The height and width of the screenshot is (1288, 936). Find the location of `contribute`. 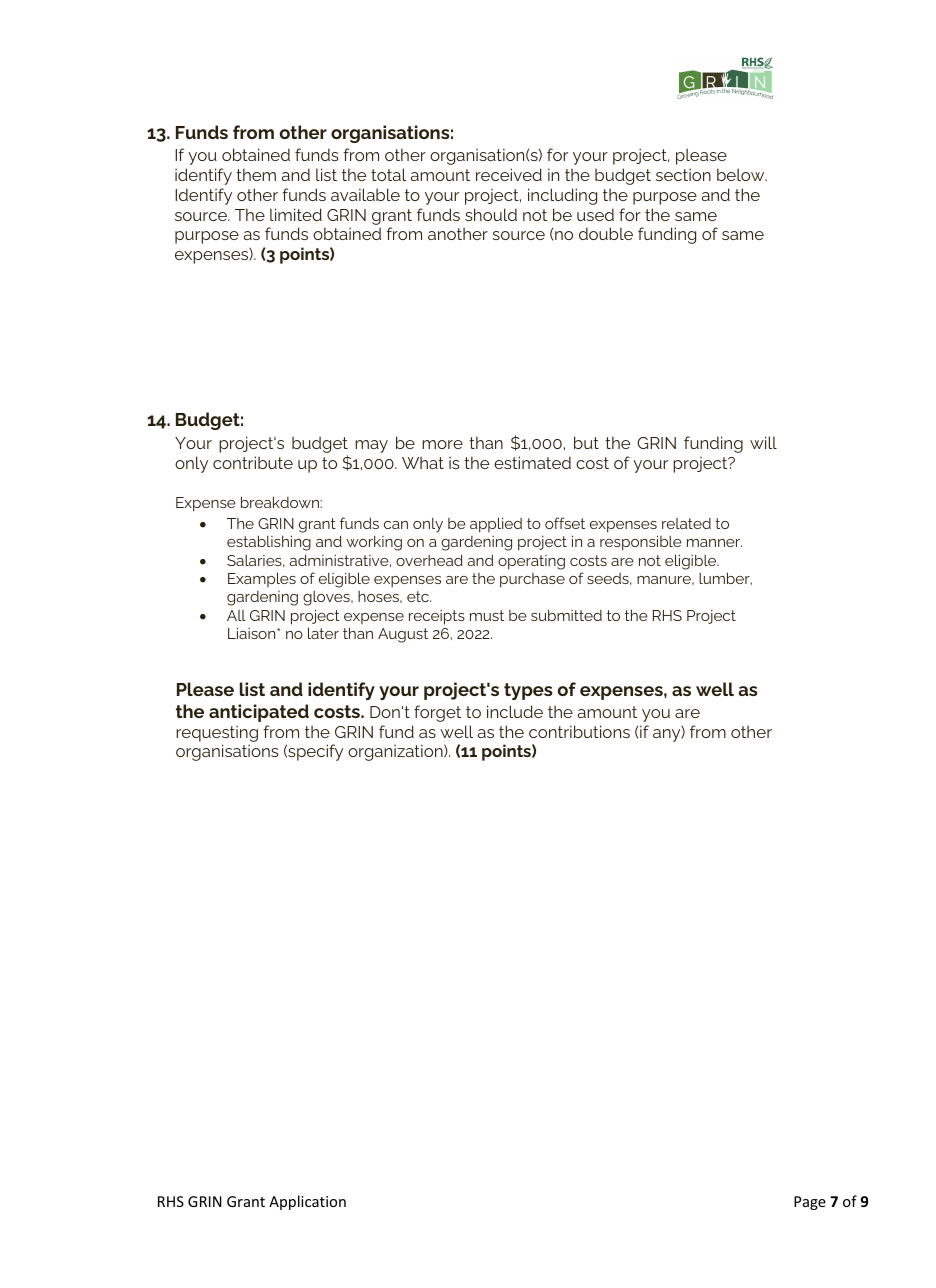

contribute is located at coordinates (253, 462).
